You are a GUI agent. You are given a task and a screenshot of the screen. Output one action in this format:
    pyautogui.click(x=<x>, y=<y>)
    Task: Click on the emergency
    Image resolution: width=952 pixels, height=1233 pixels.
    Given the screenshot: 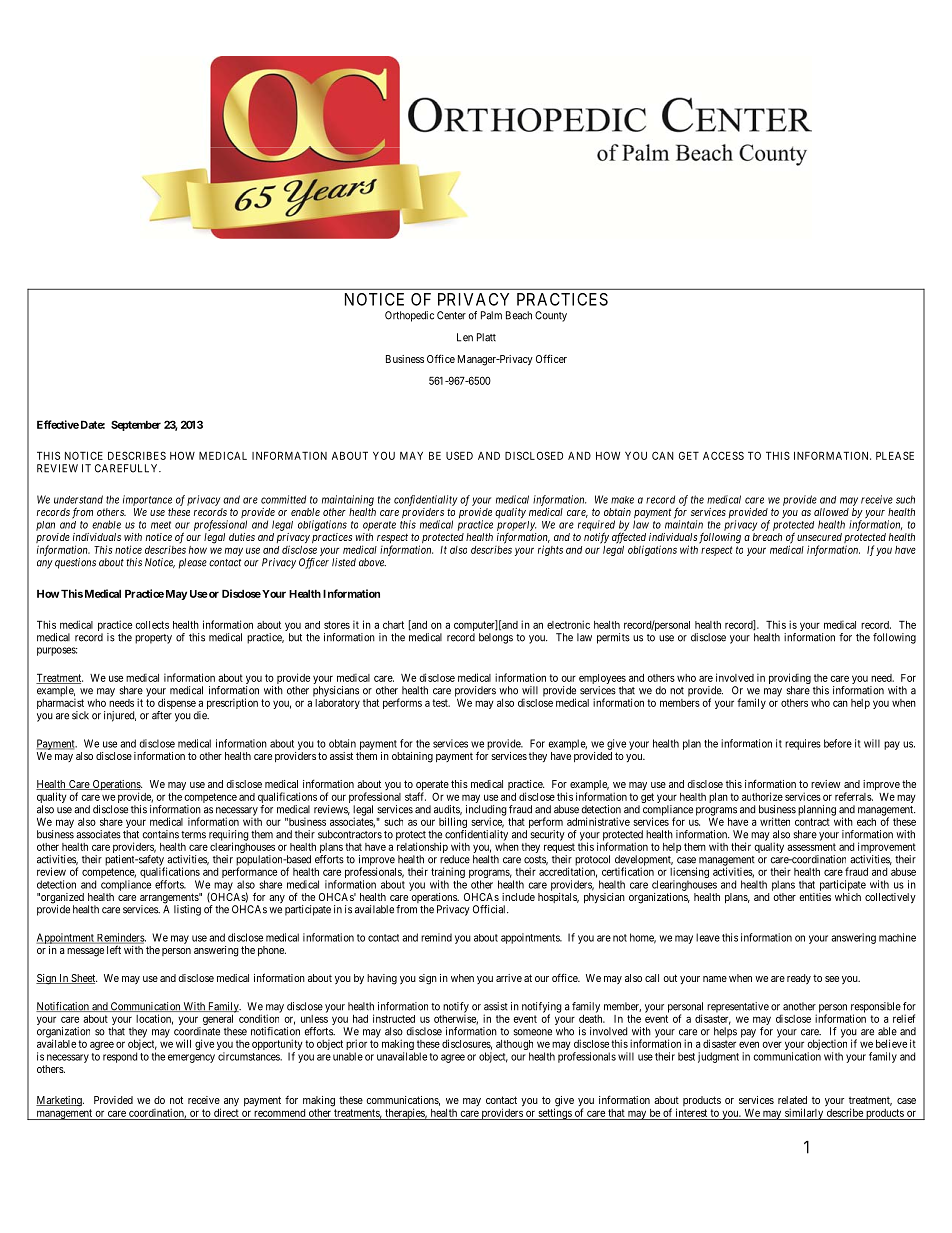 What is the action you would take?
    pyautogui.click(x=191, y=1058)
